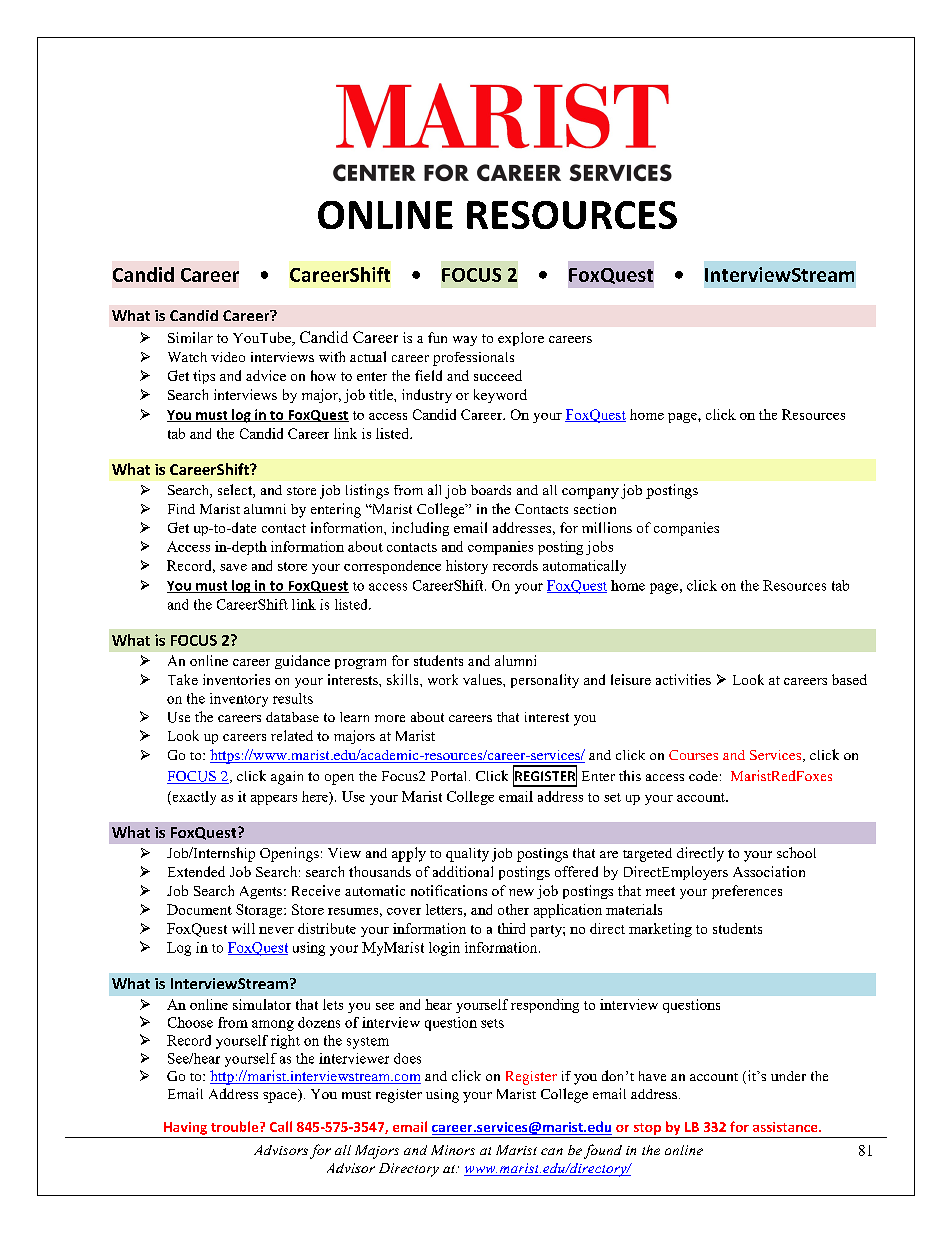 This page has height=1233, width=952. Describe the element at coordinates (607, 527) in the page. I see `millions` at that location.
